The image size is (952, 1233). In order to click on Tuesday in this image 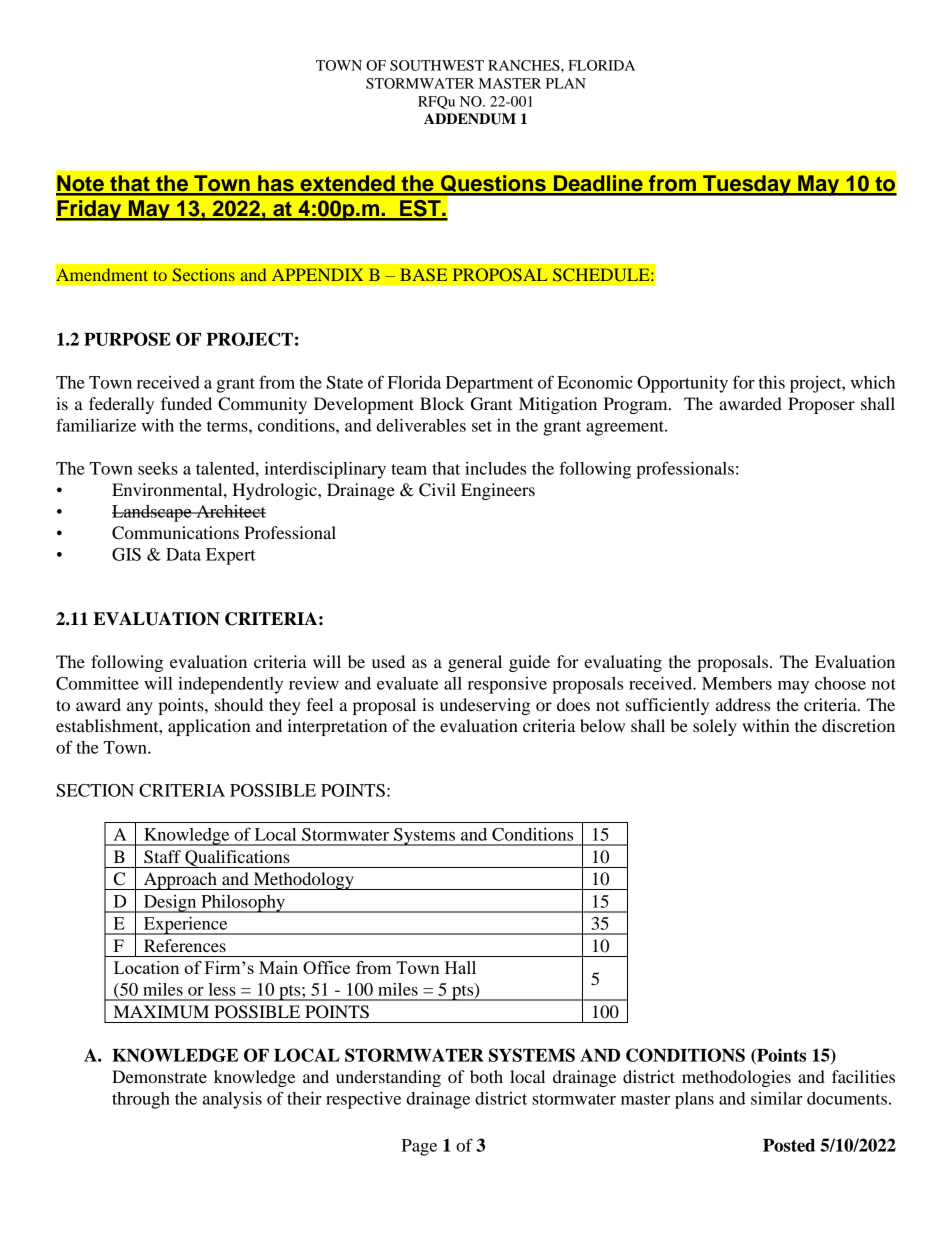, I will do `click(747, 185)`.
